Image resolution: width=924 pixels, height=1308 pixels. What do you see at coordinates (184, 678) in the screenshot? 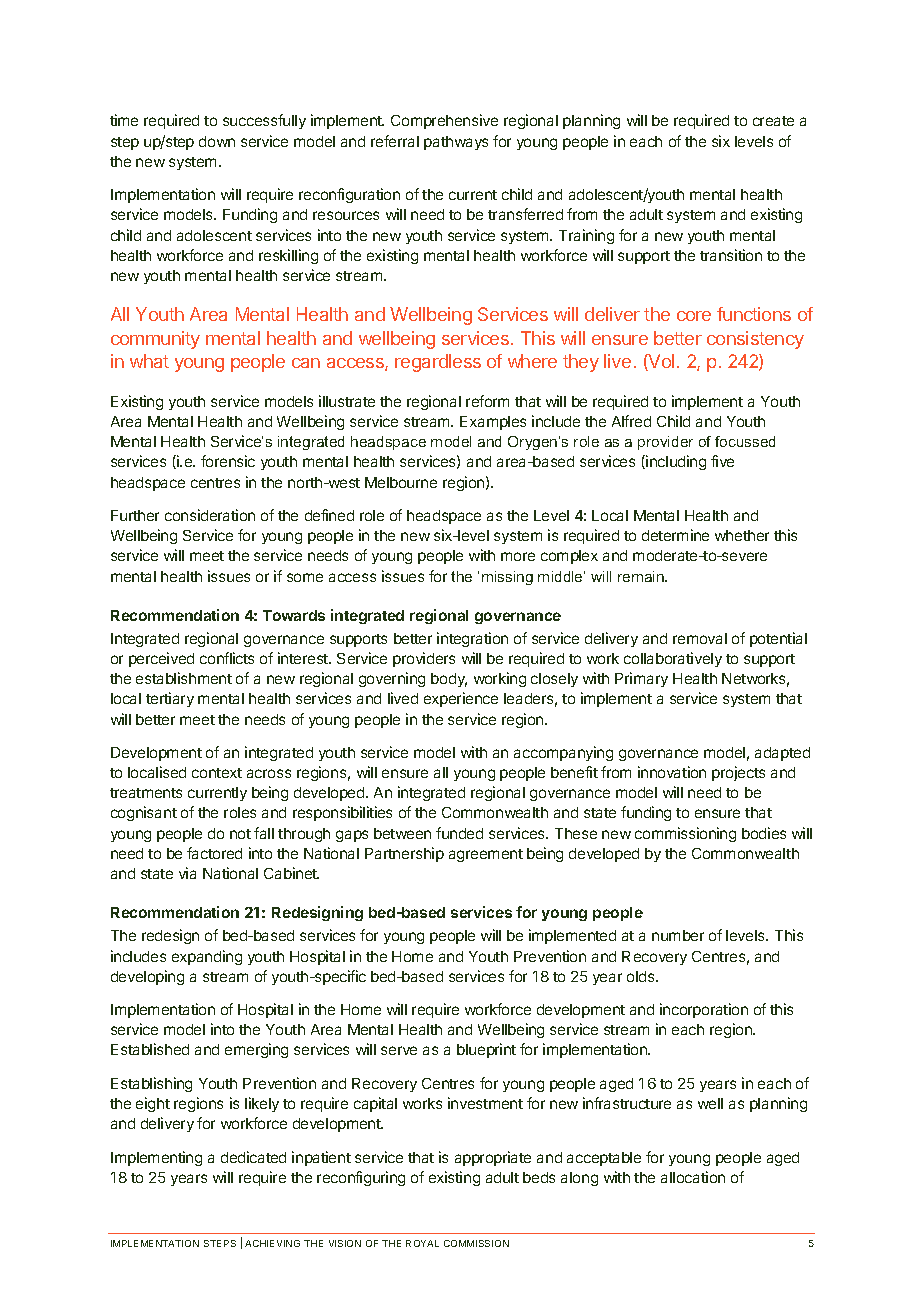
I see `establishment` at bounding box center [184, 678].
